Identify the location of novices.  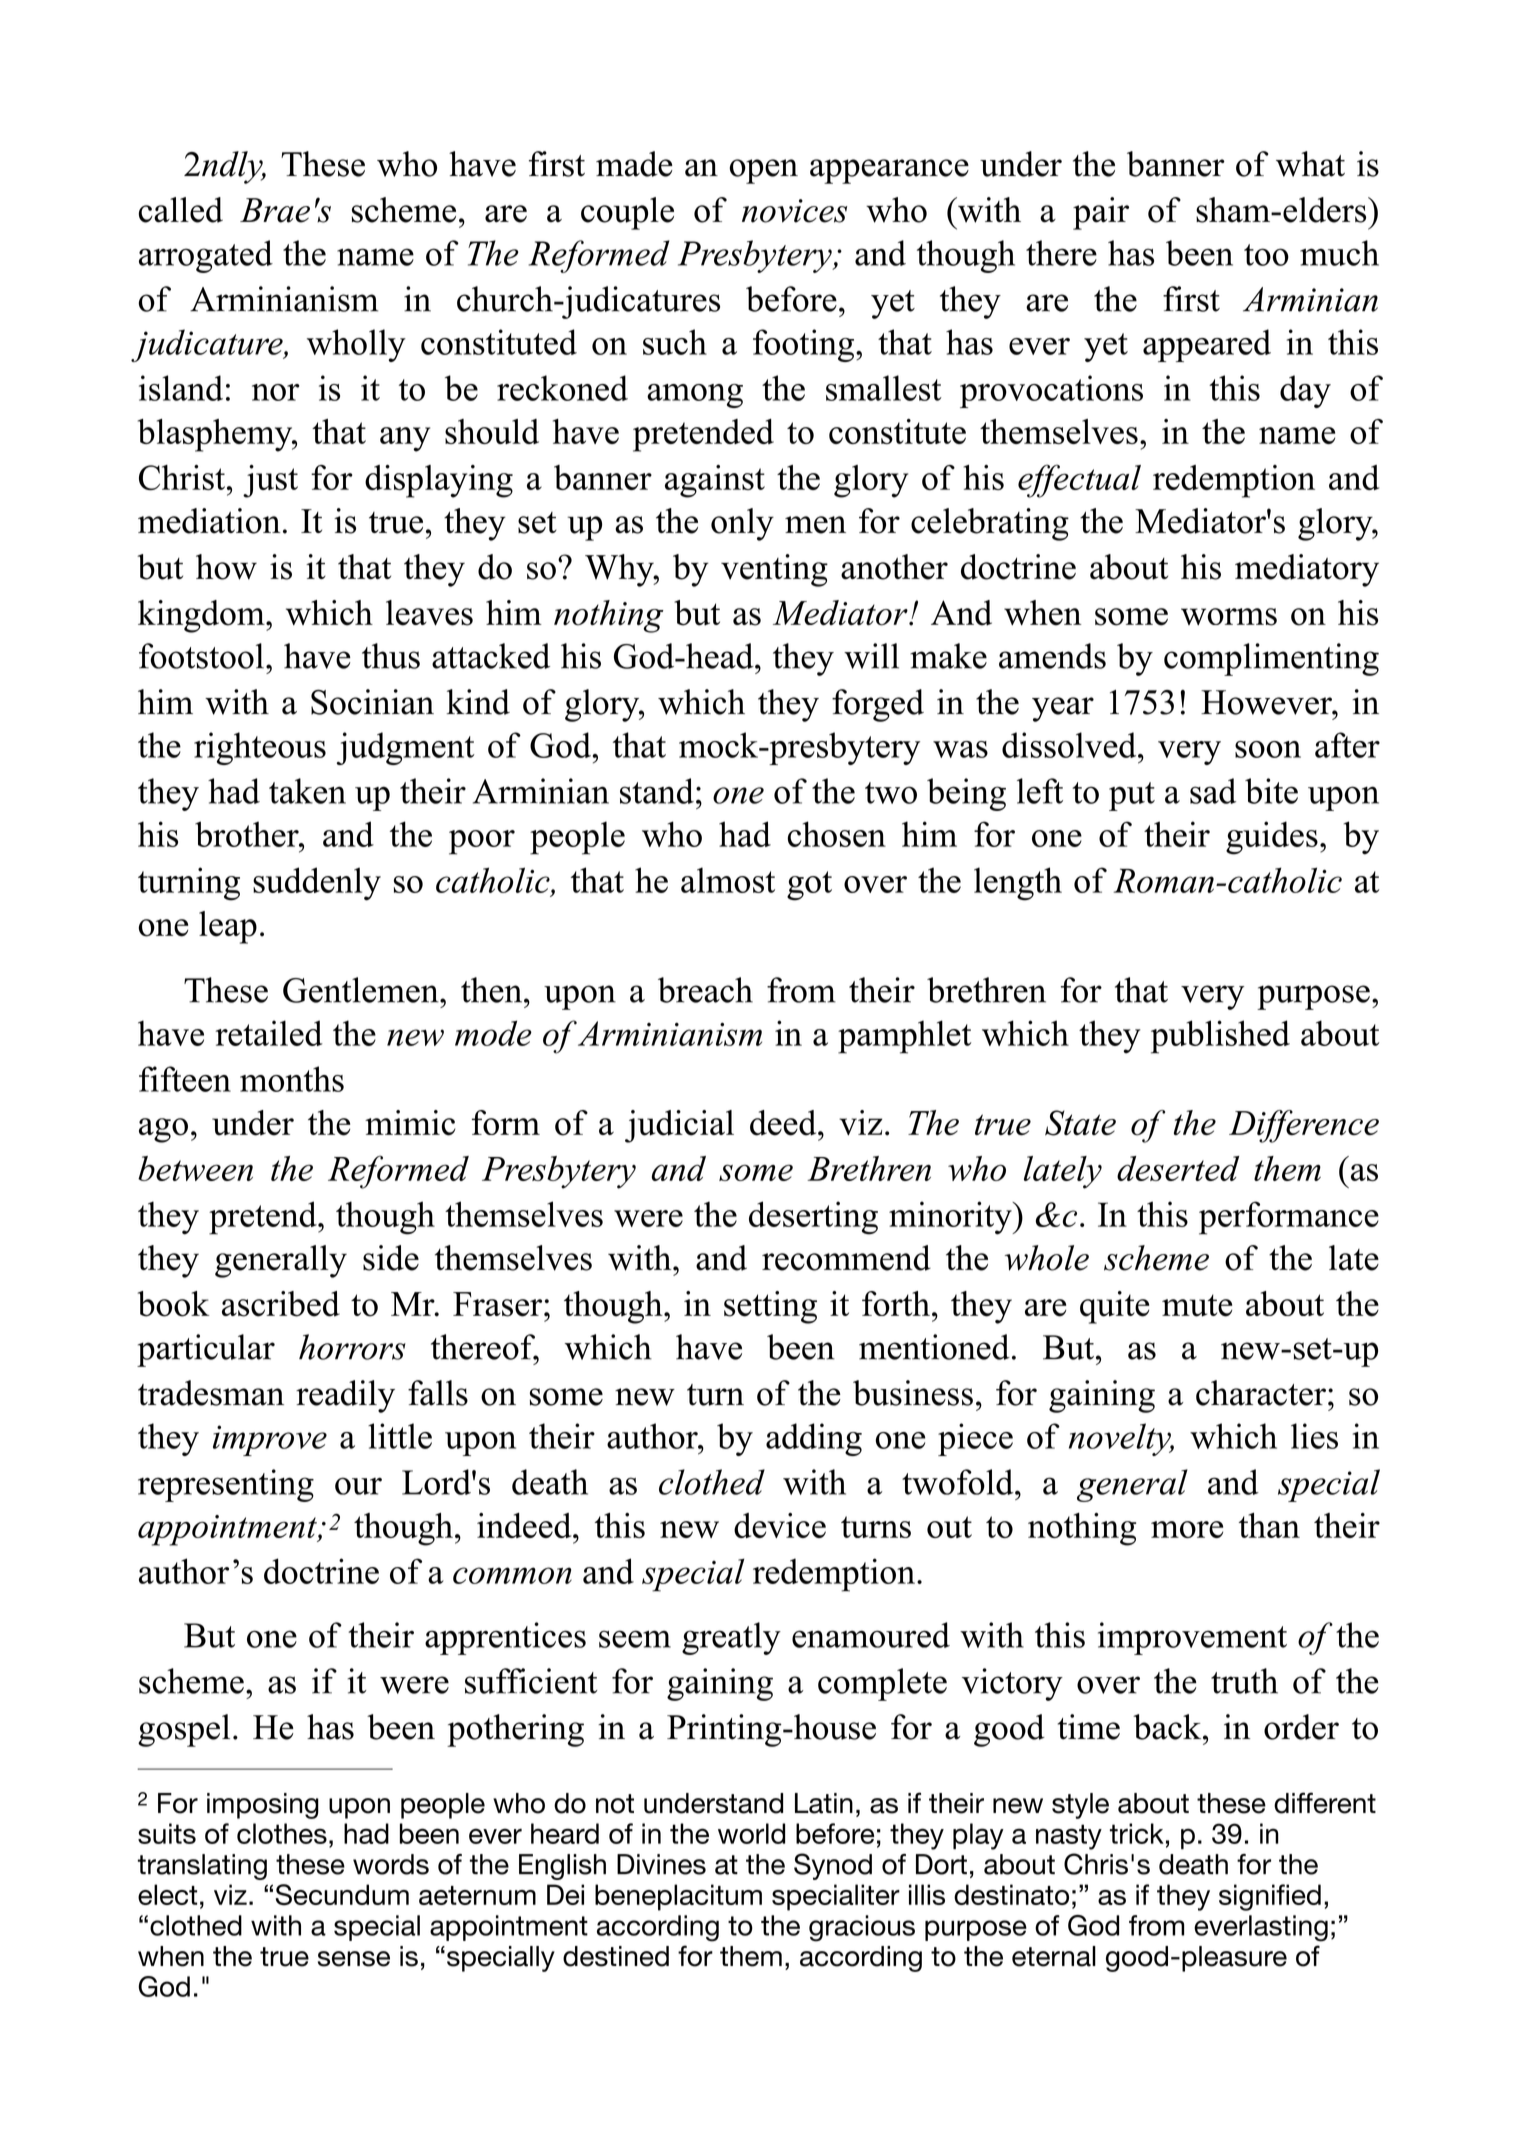
(794, 211).
